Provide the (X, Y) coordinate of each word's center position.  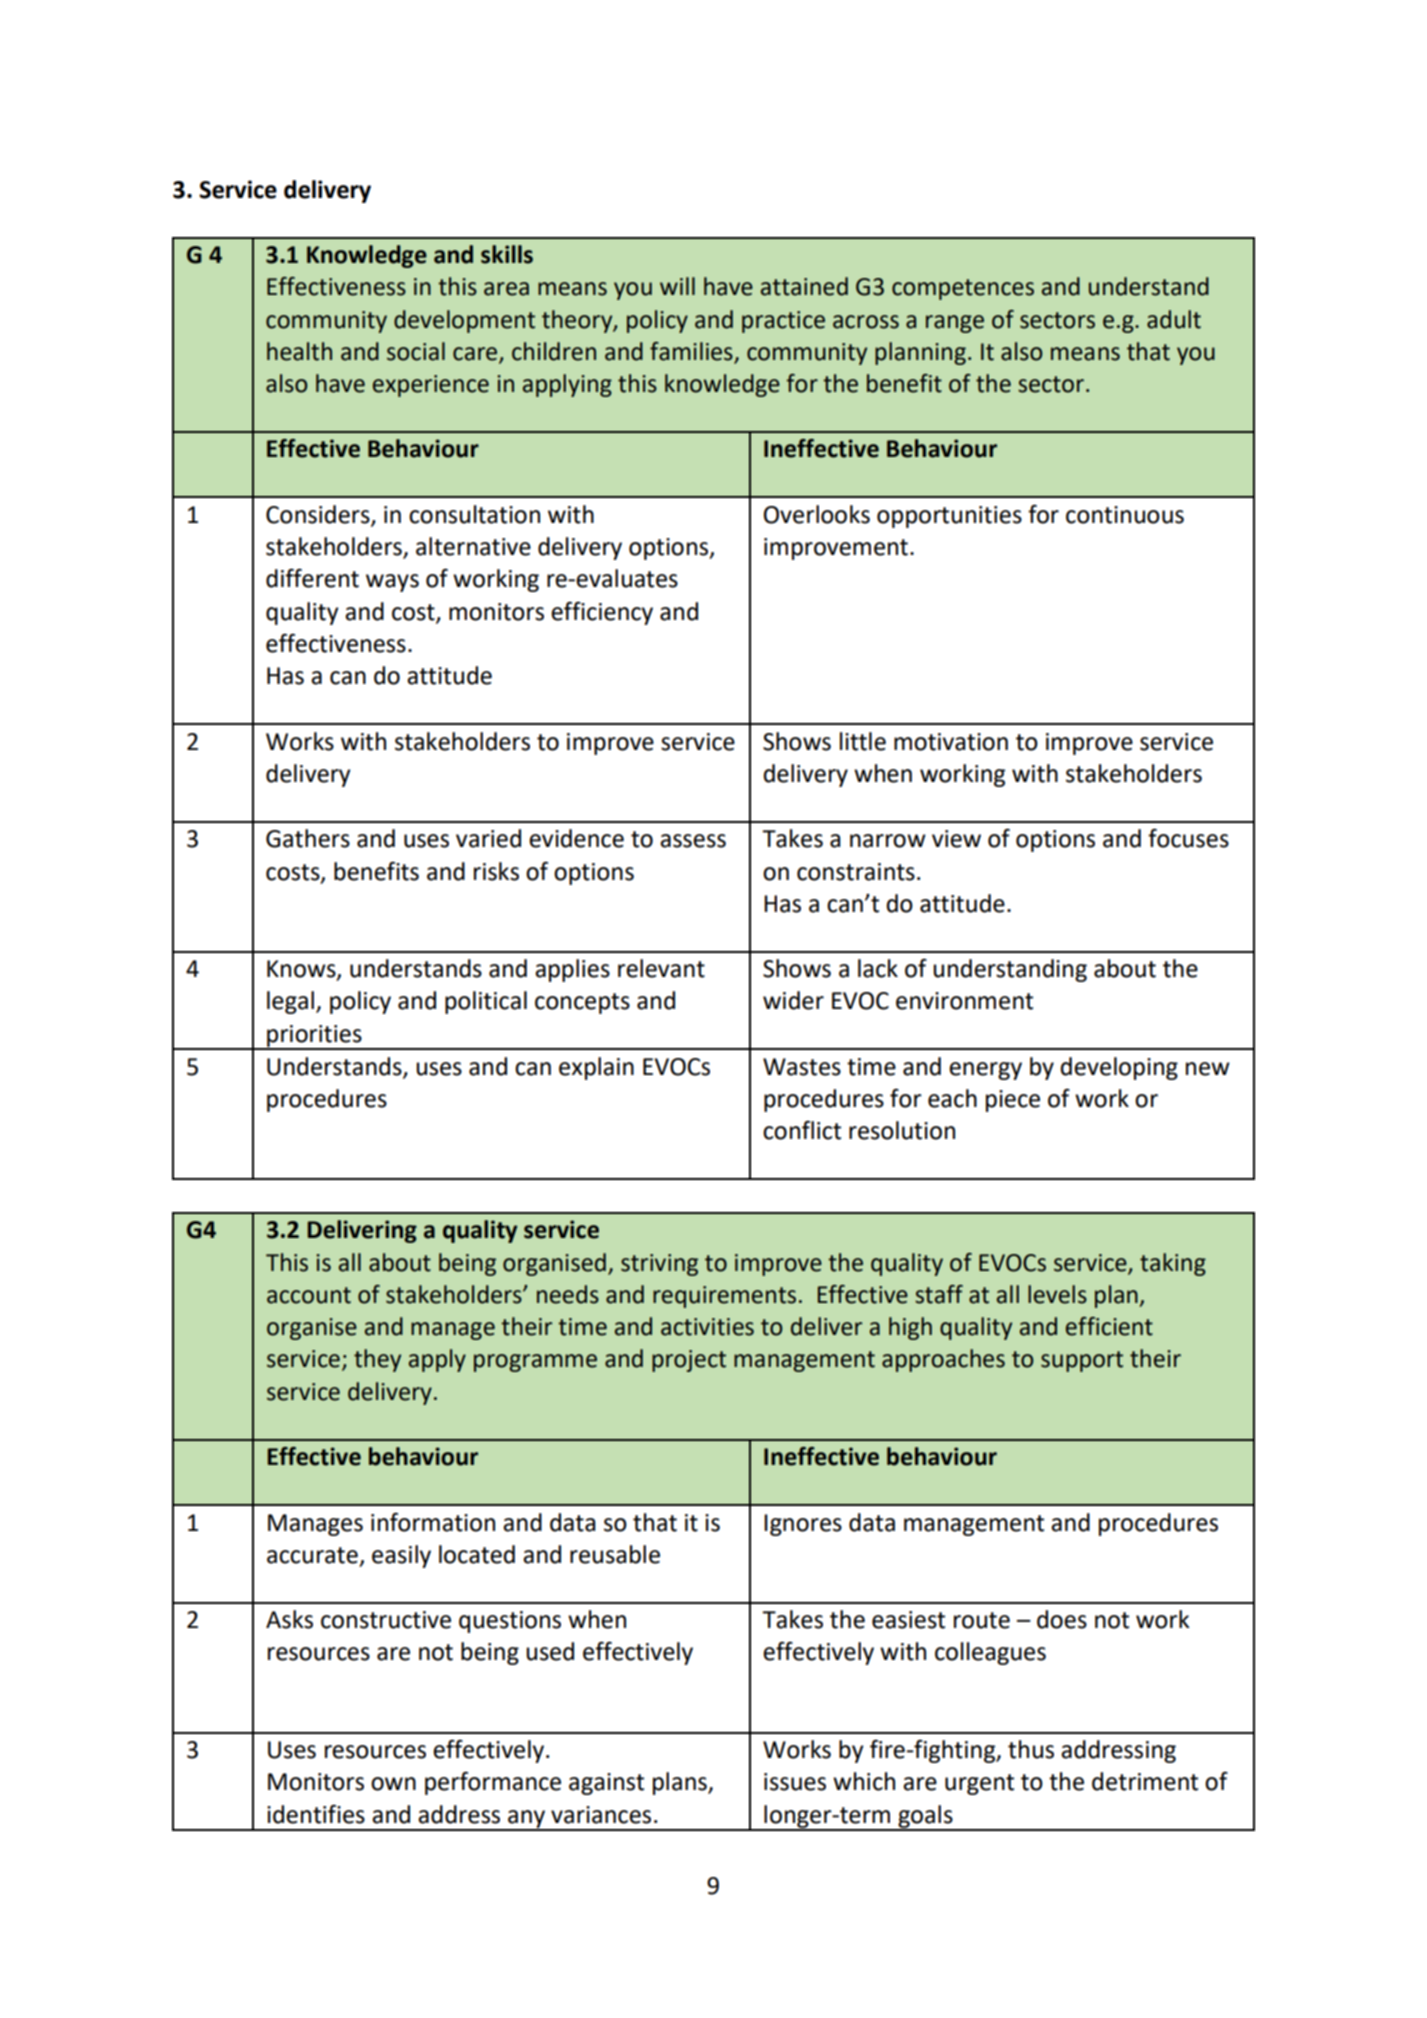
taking (1173, 1264)
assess (693, 841)
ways (392, 583)
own (393, 1784)
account (309, 1295)
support (1082, 1361)
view (956, 839)
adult (1174, 319)
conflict (802, 1130)
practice (783, 322)
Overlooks (817, 514)
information (433, 1522)
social (416, 351)
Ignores (803, 1525)
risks (496, 871)
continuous (1125, 515)
